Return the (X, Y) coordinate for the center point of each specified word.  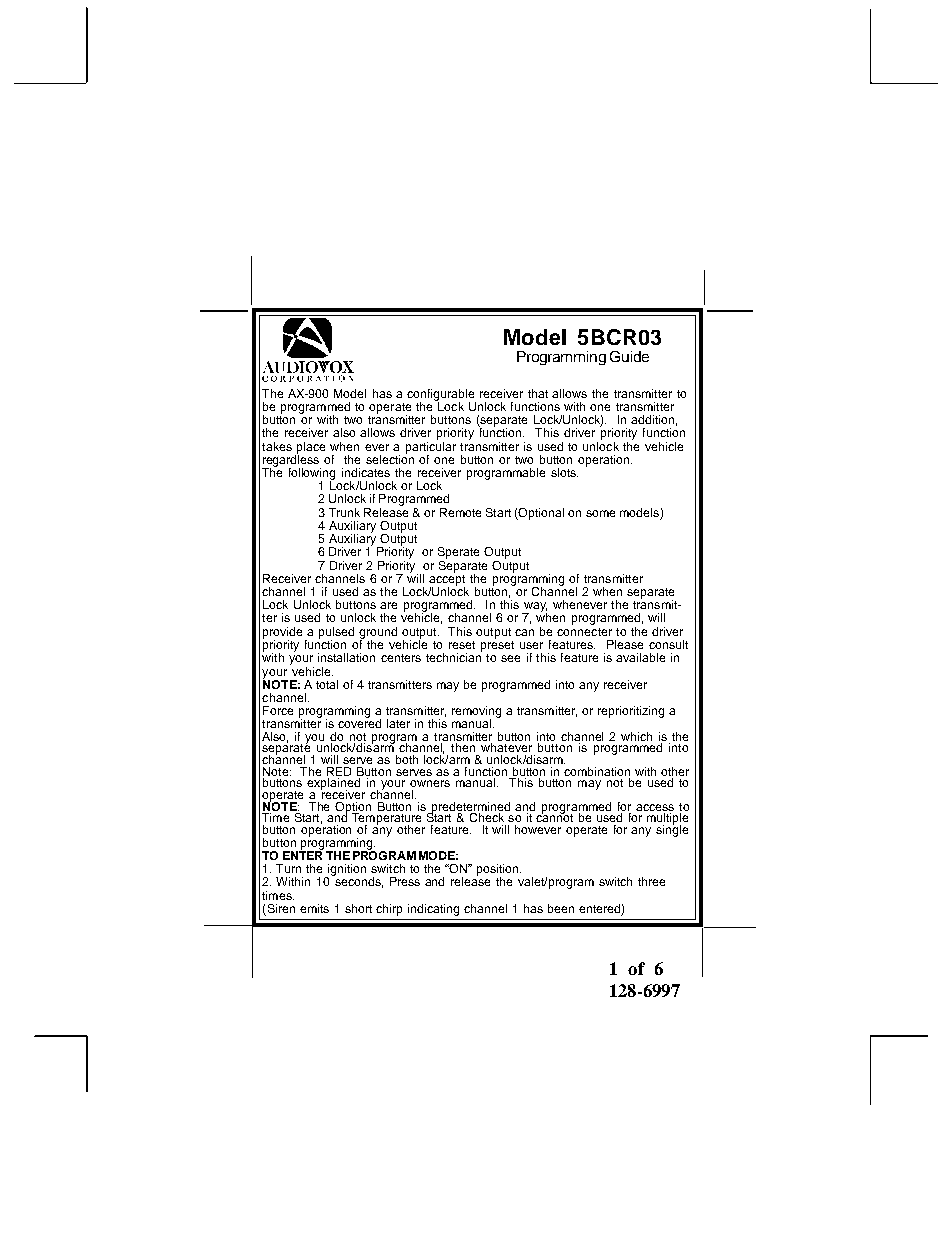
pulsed (336, 634)
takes (277, 446)
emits (314, 908)
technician (454, 656)
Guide (629, 356)
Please (625, 644)
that (538, 393)
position (499, 871)
